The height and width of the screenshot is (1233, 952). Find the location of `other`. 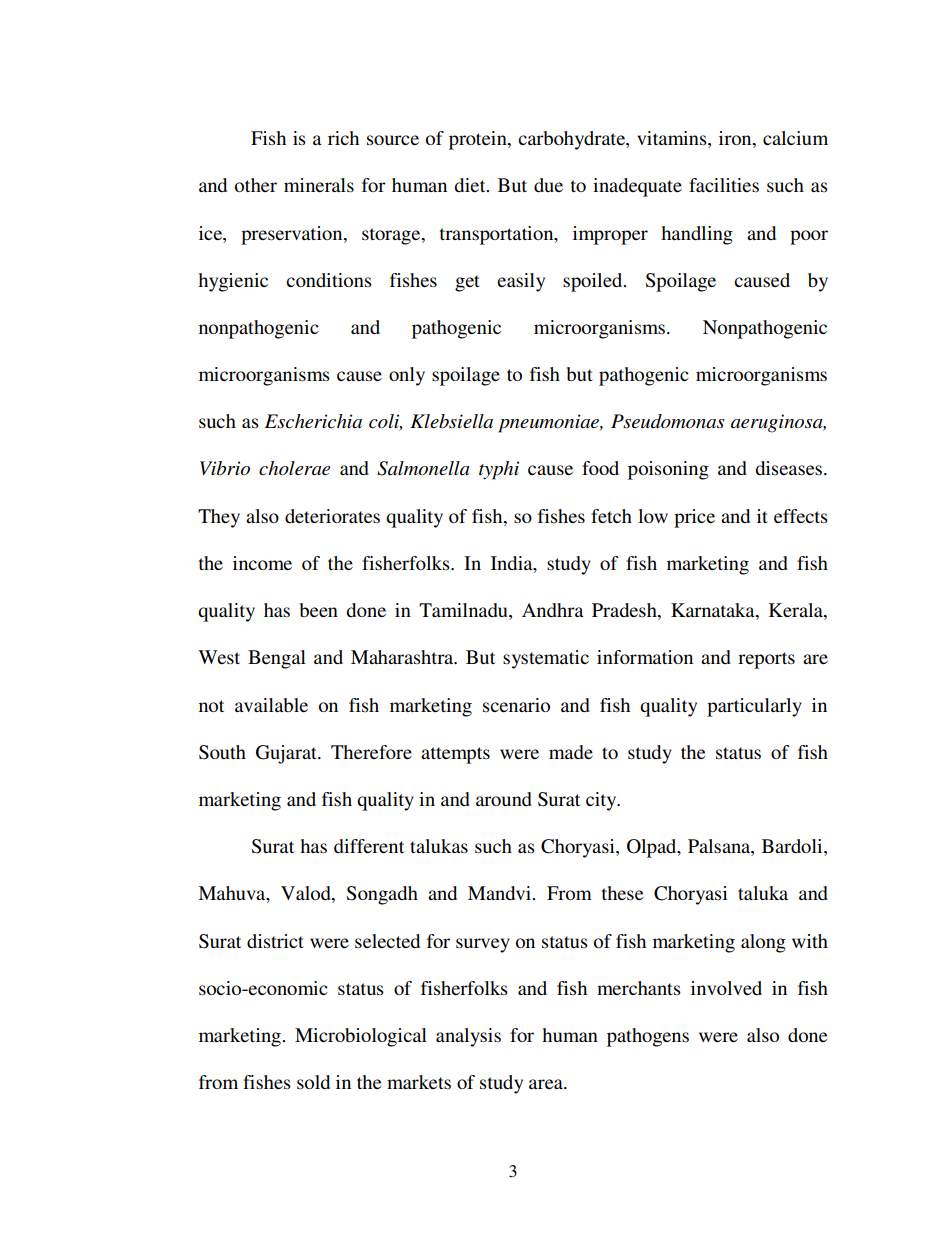

other is located at coordinates (256, 185).
